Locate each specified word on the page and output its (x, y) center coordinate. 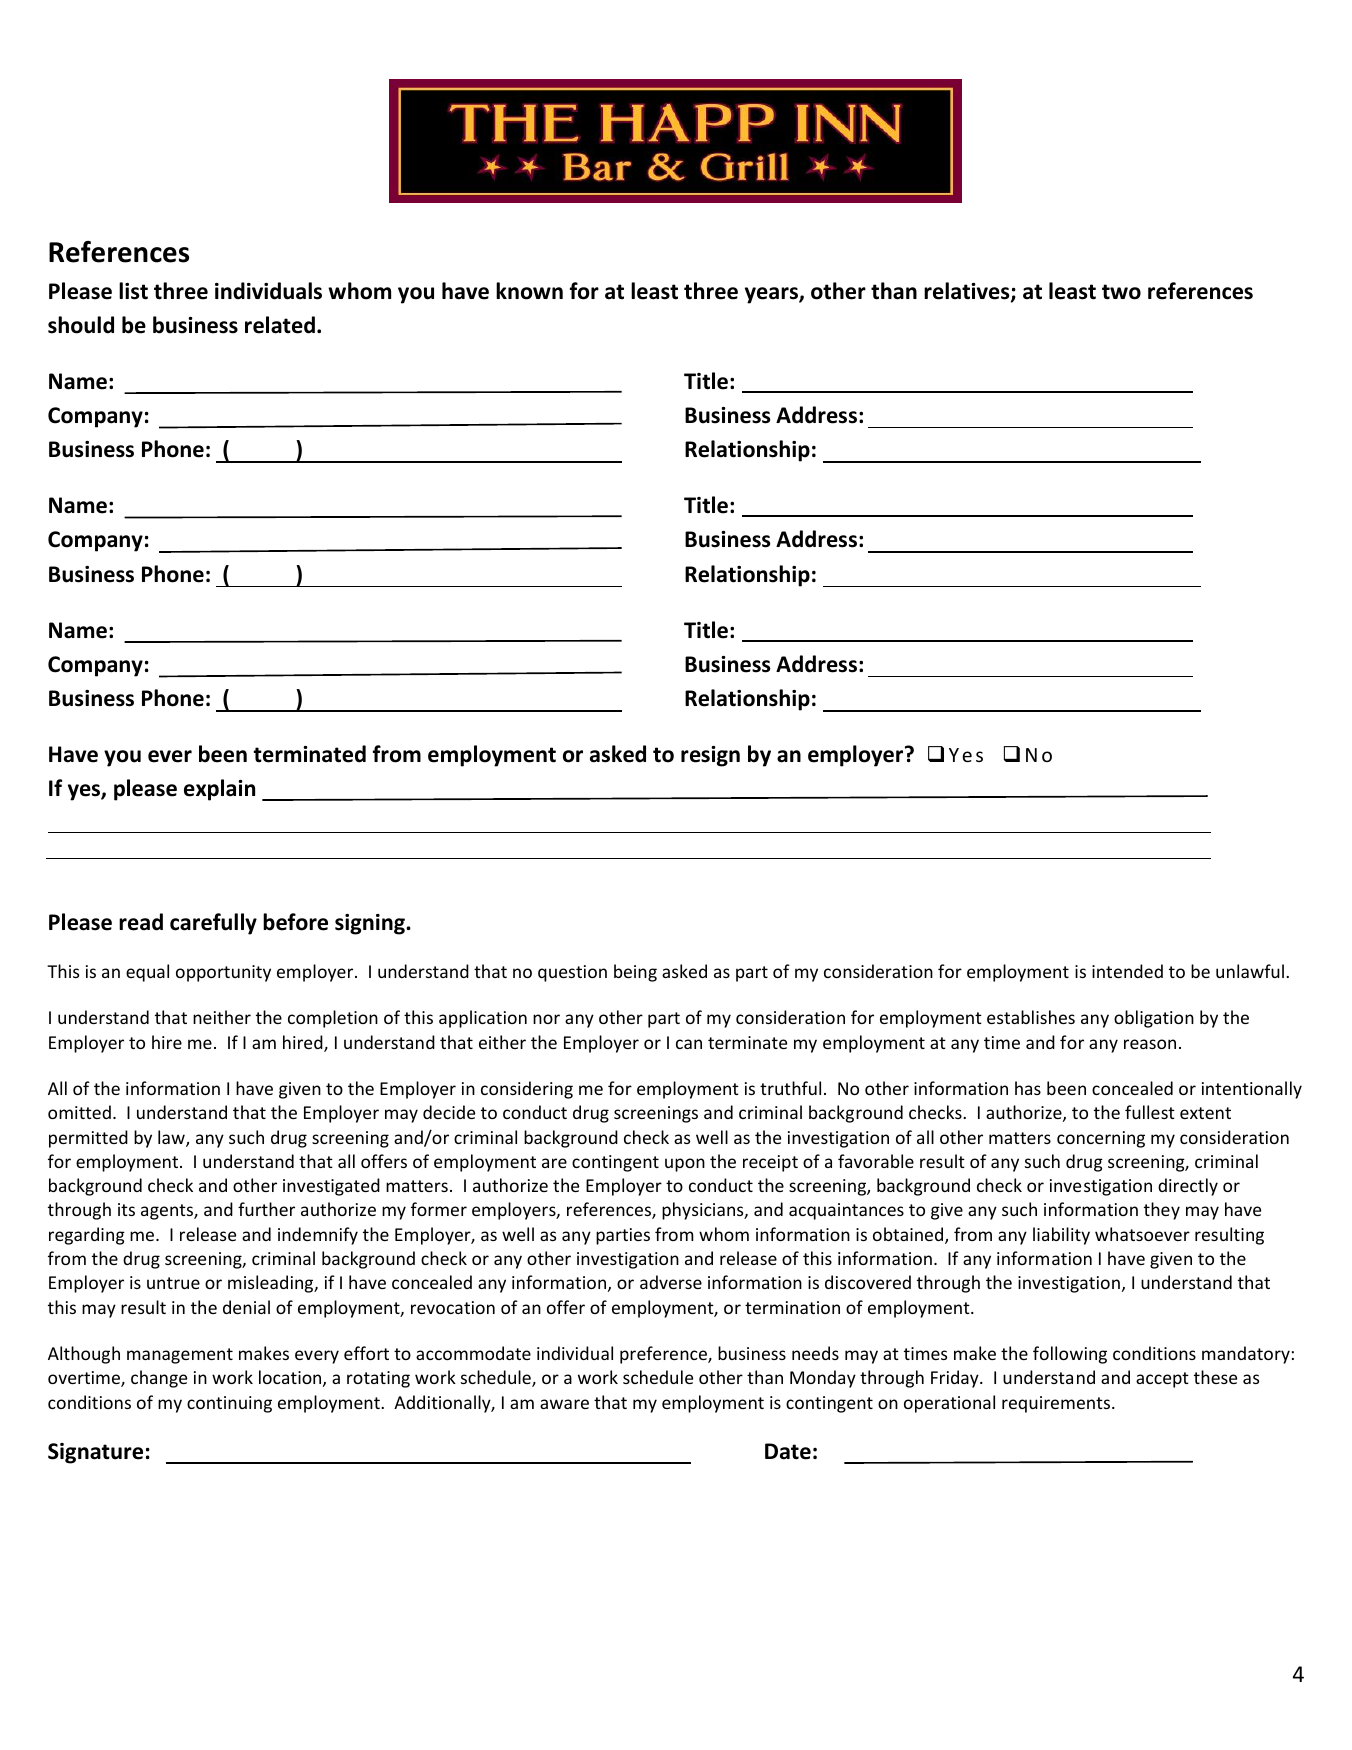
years (772, 295)
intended (1127, 971)
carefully (213, 924)
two (1121, 292)
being (635, 973)
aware (564, 1404)
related (280, 325)
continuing (229, 1404)
